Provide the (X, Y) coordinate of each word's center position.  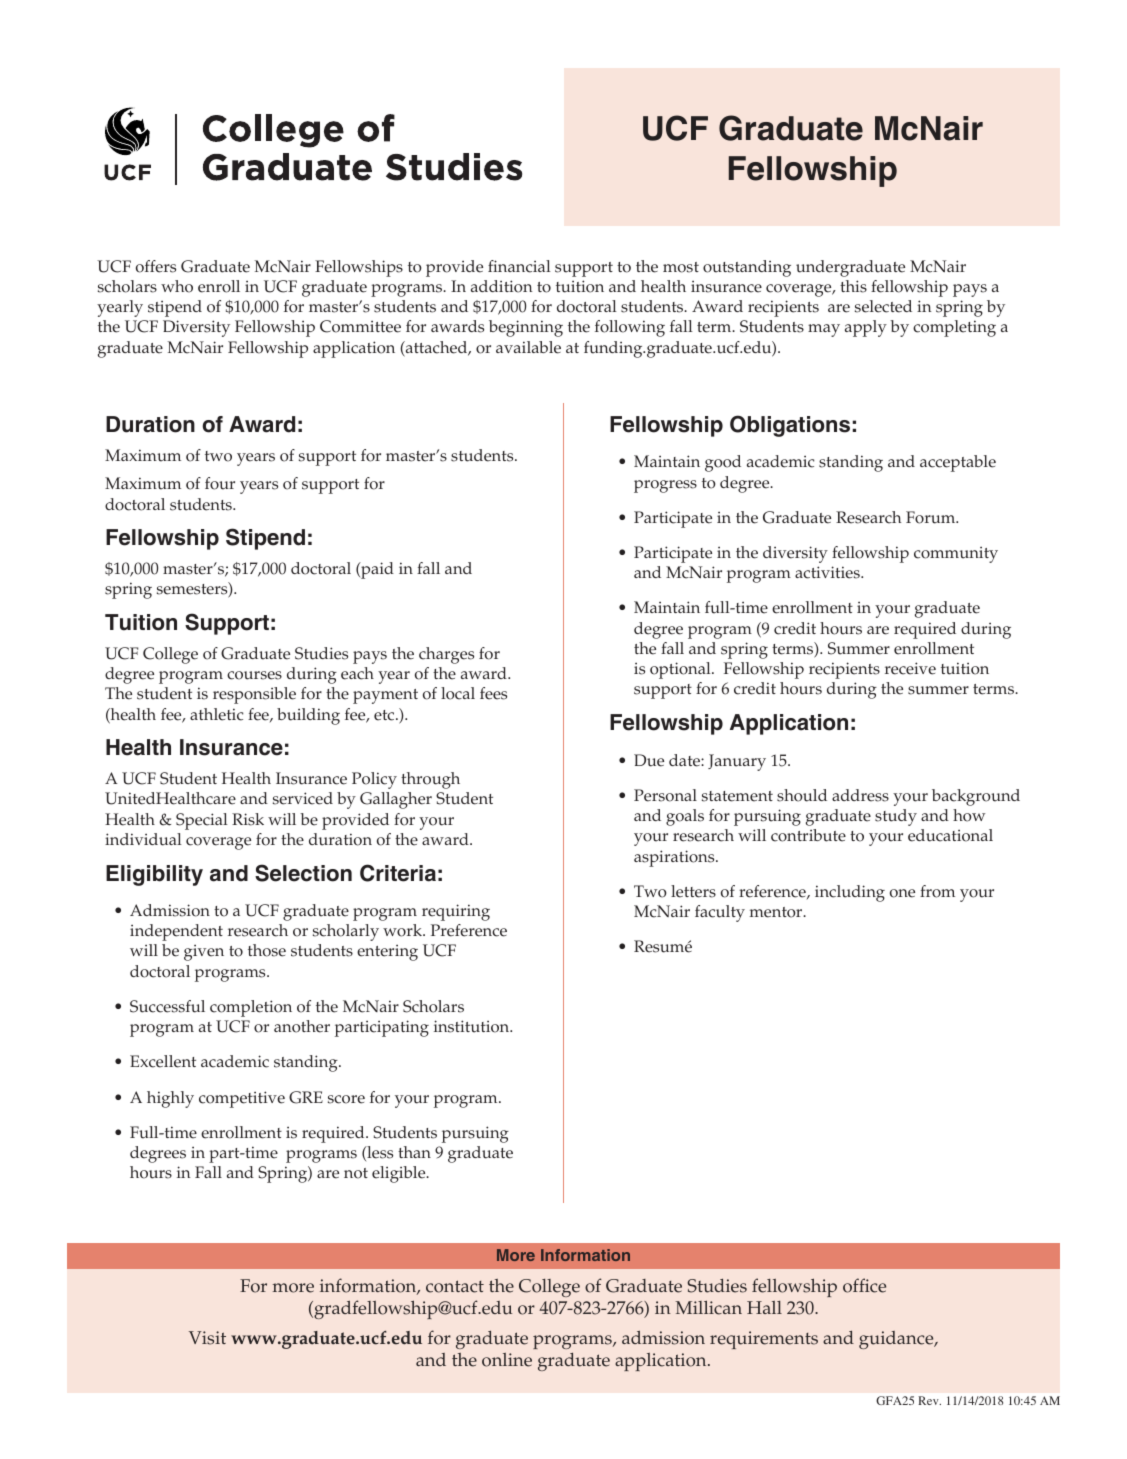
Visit (207, 1338)
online (507, 1360)
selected (883, 306)
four (220, 483)
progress (665, 486)
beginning (526, 328)
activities (828, 572)
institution (473, 1026)
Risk (248, 819)
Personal (665, 795)
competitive (242, 1099)
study (896, 817)
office (864, 1285)
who (177, 286)
